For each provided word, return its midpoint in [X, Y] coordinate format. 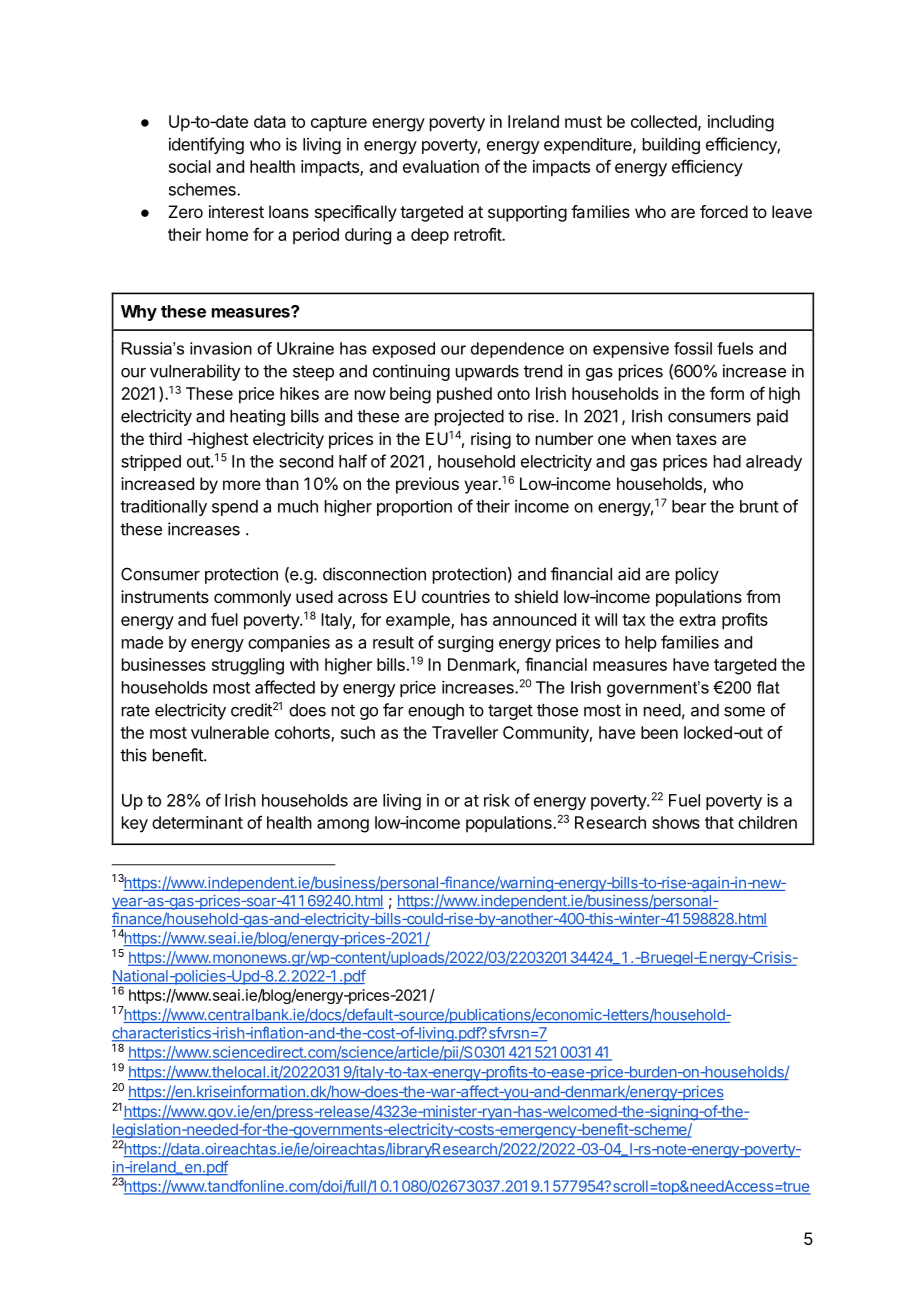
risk [497, 800]
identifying [206, 145]
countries [456, 596]
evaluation [441, 166]
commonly [252, 598]
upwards [487, 373]
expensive [631, 350]
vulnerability [195, 372]
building [671, 146]
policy [697, 575]
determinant [197, 822]
